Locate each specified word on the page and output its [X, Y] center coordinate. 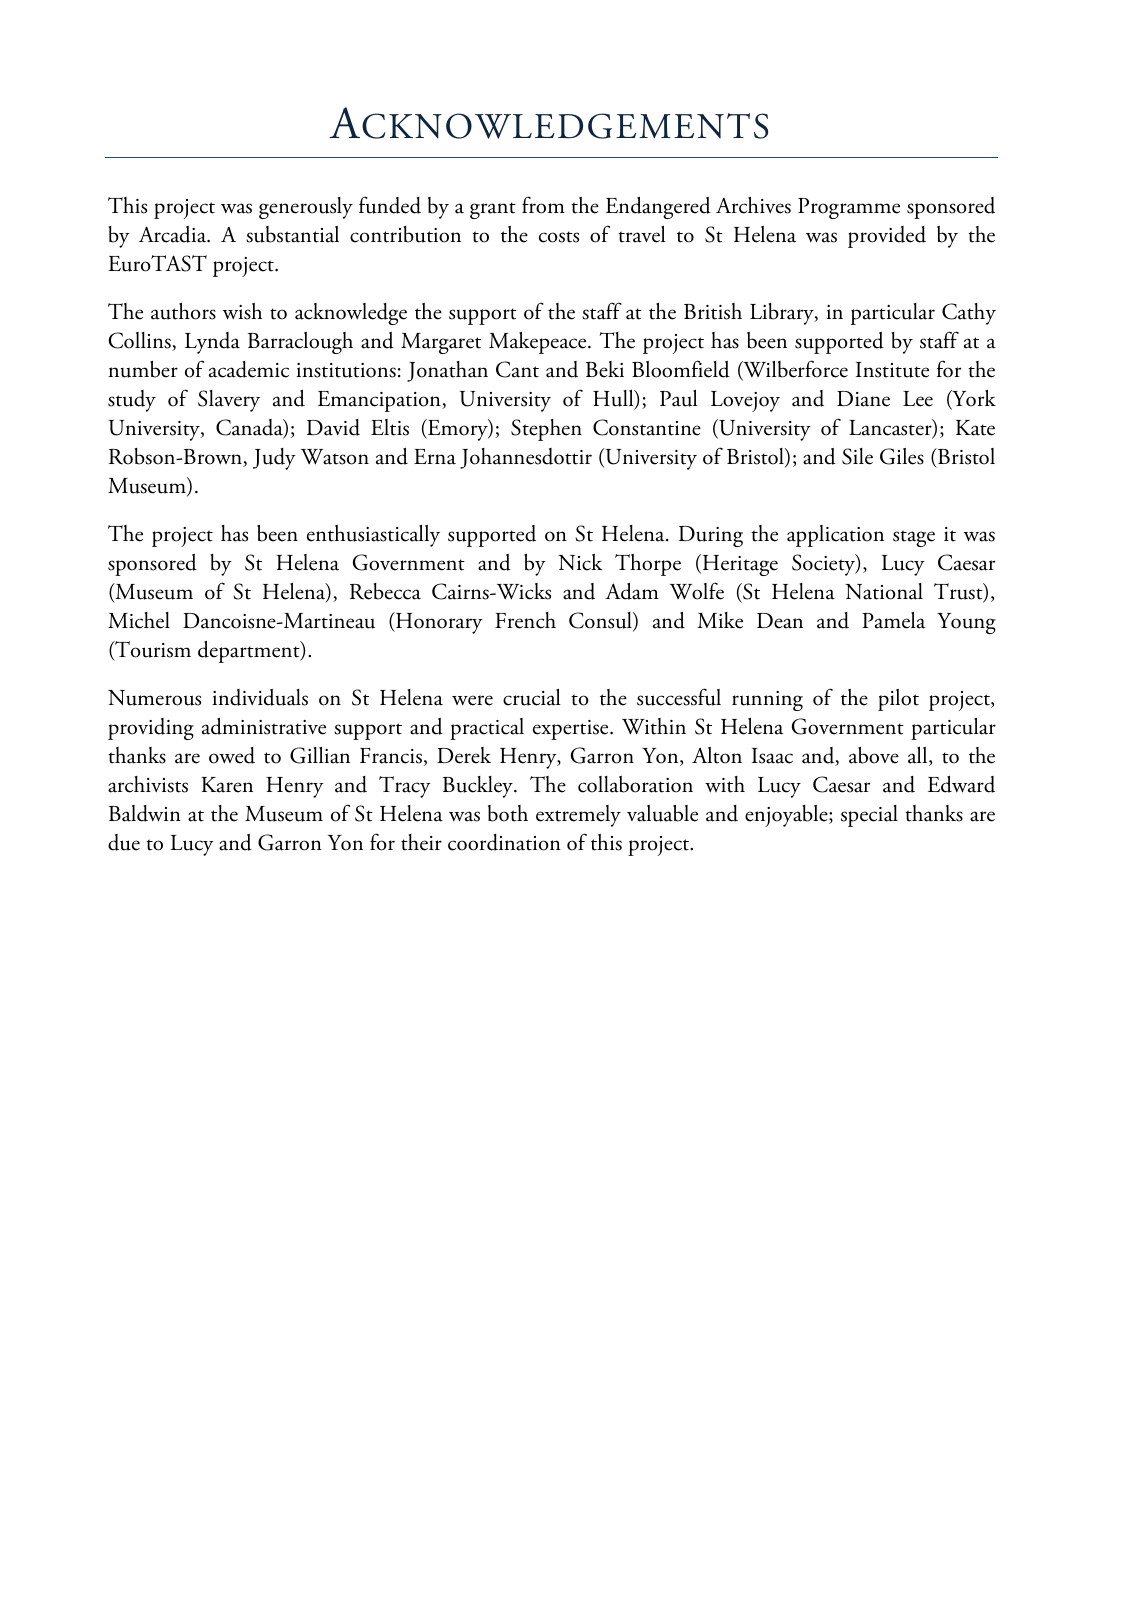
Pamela [893, 620]
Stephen [546, 430]
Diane [863, 399]
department [250, 652]
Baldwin [145, 813]
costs [559, 237]
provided [887, 237]
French [525, 620]
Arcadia [174, 234]
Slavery [229, 401]
